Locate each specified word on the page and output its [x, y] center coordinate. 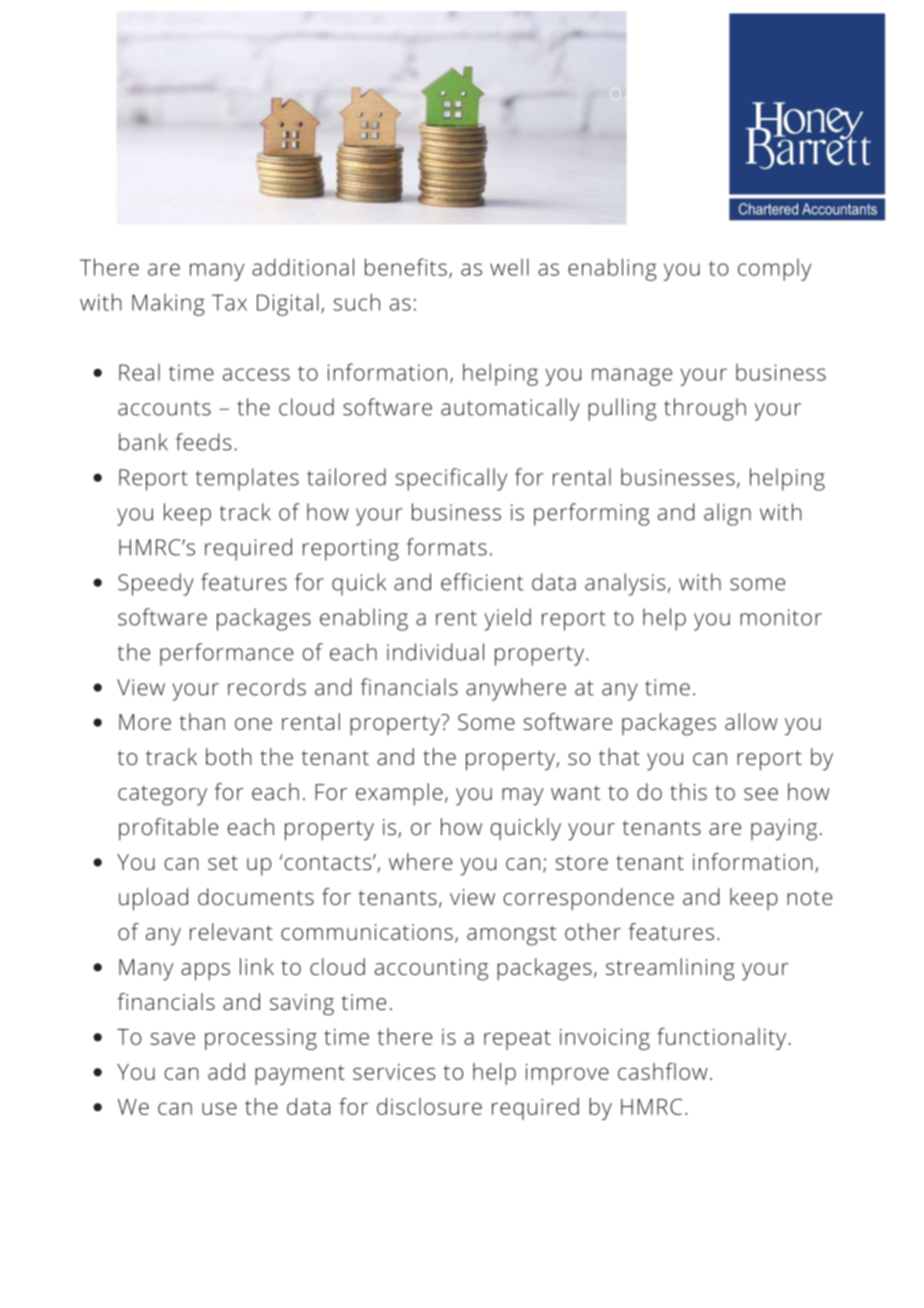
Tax [229, 302]
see [761, 794]
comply [774, 270]
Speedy [156, 584]
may [522, 797]
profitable [168, 829]
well [509, 267]
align [727, 514]
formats [447, 547]
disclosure [429, 1106]
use [219, 1109]
